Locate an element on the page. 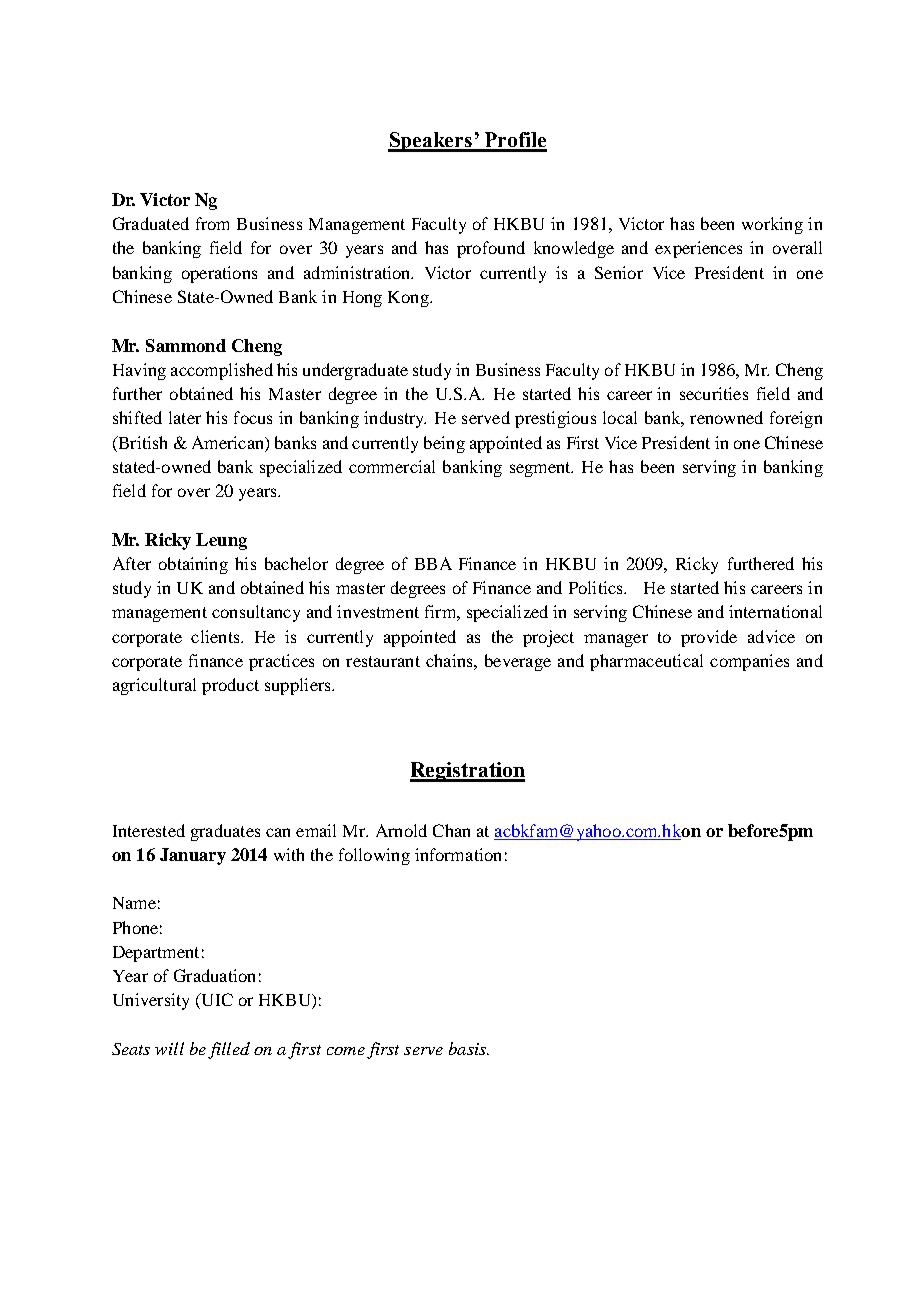  provide is located at coordinates (709, 638).
